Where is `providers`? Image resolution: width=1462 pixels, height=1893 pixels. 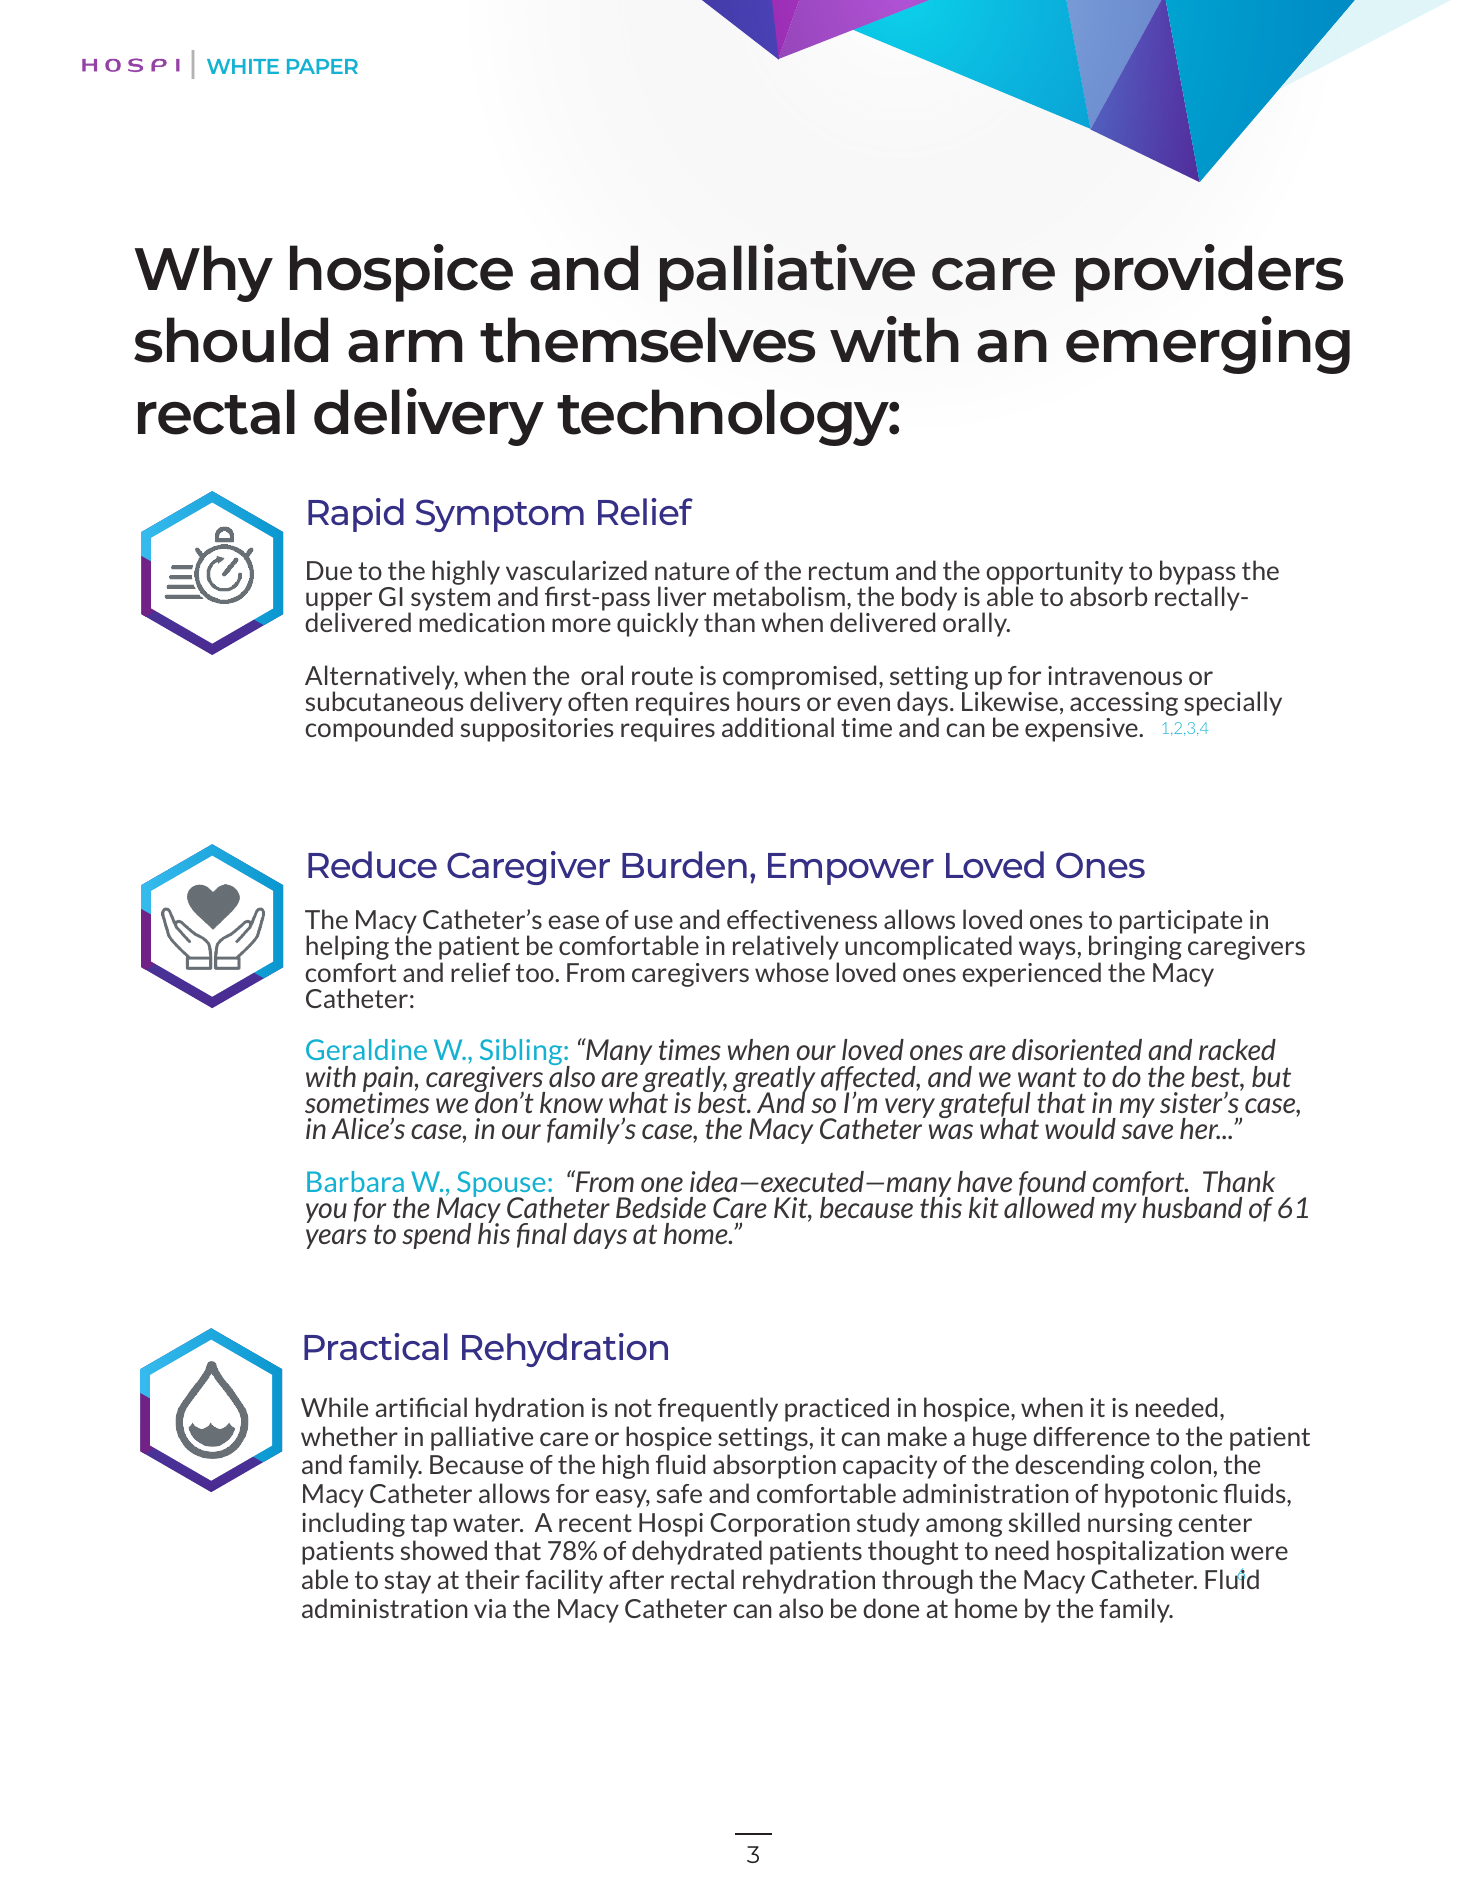
providers is located at coordinates (1209, 273).
